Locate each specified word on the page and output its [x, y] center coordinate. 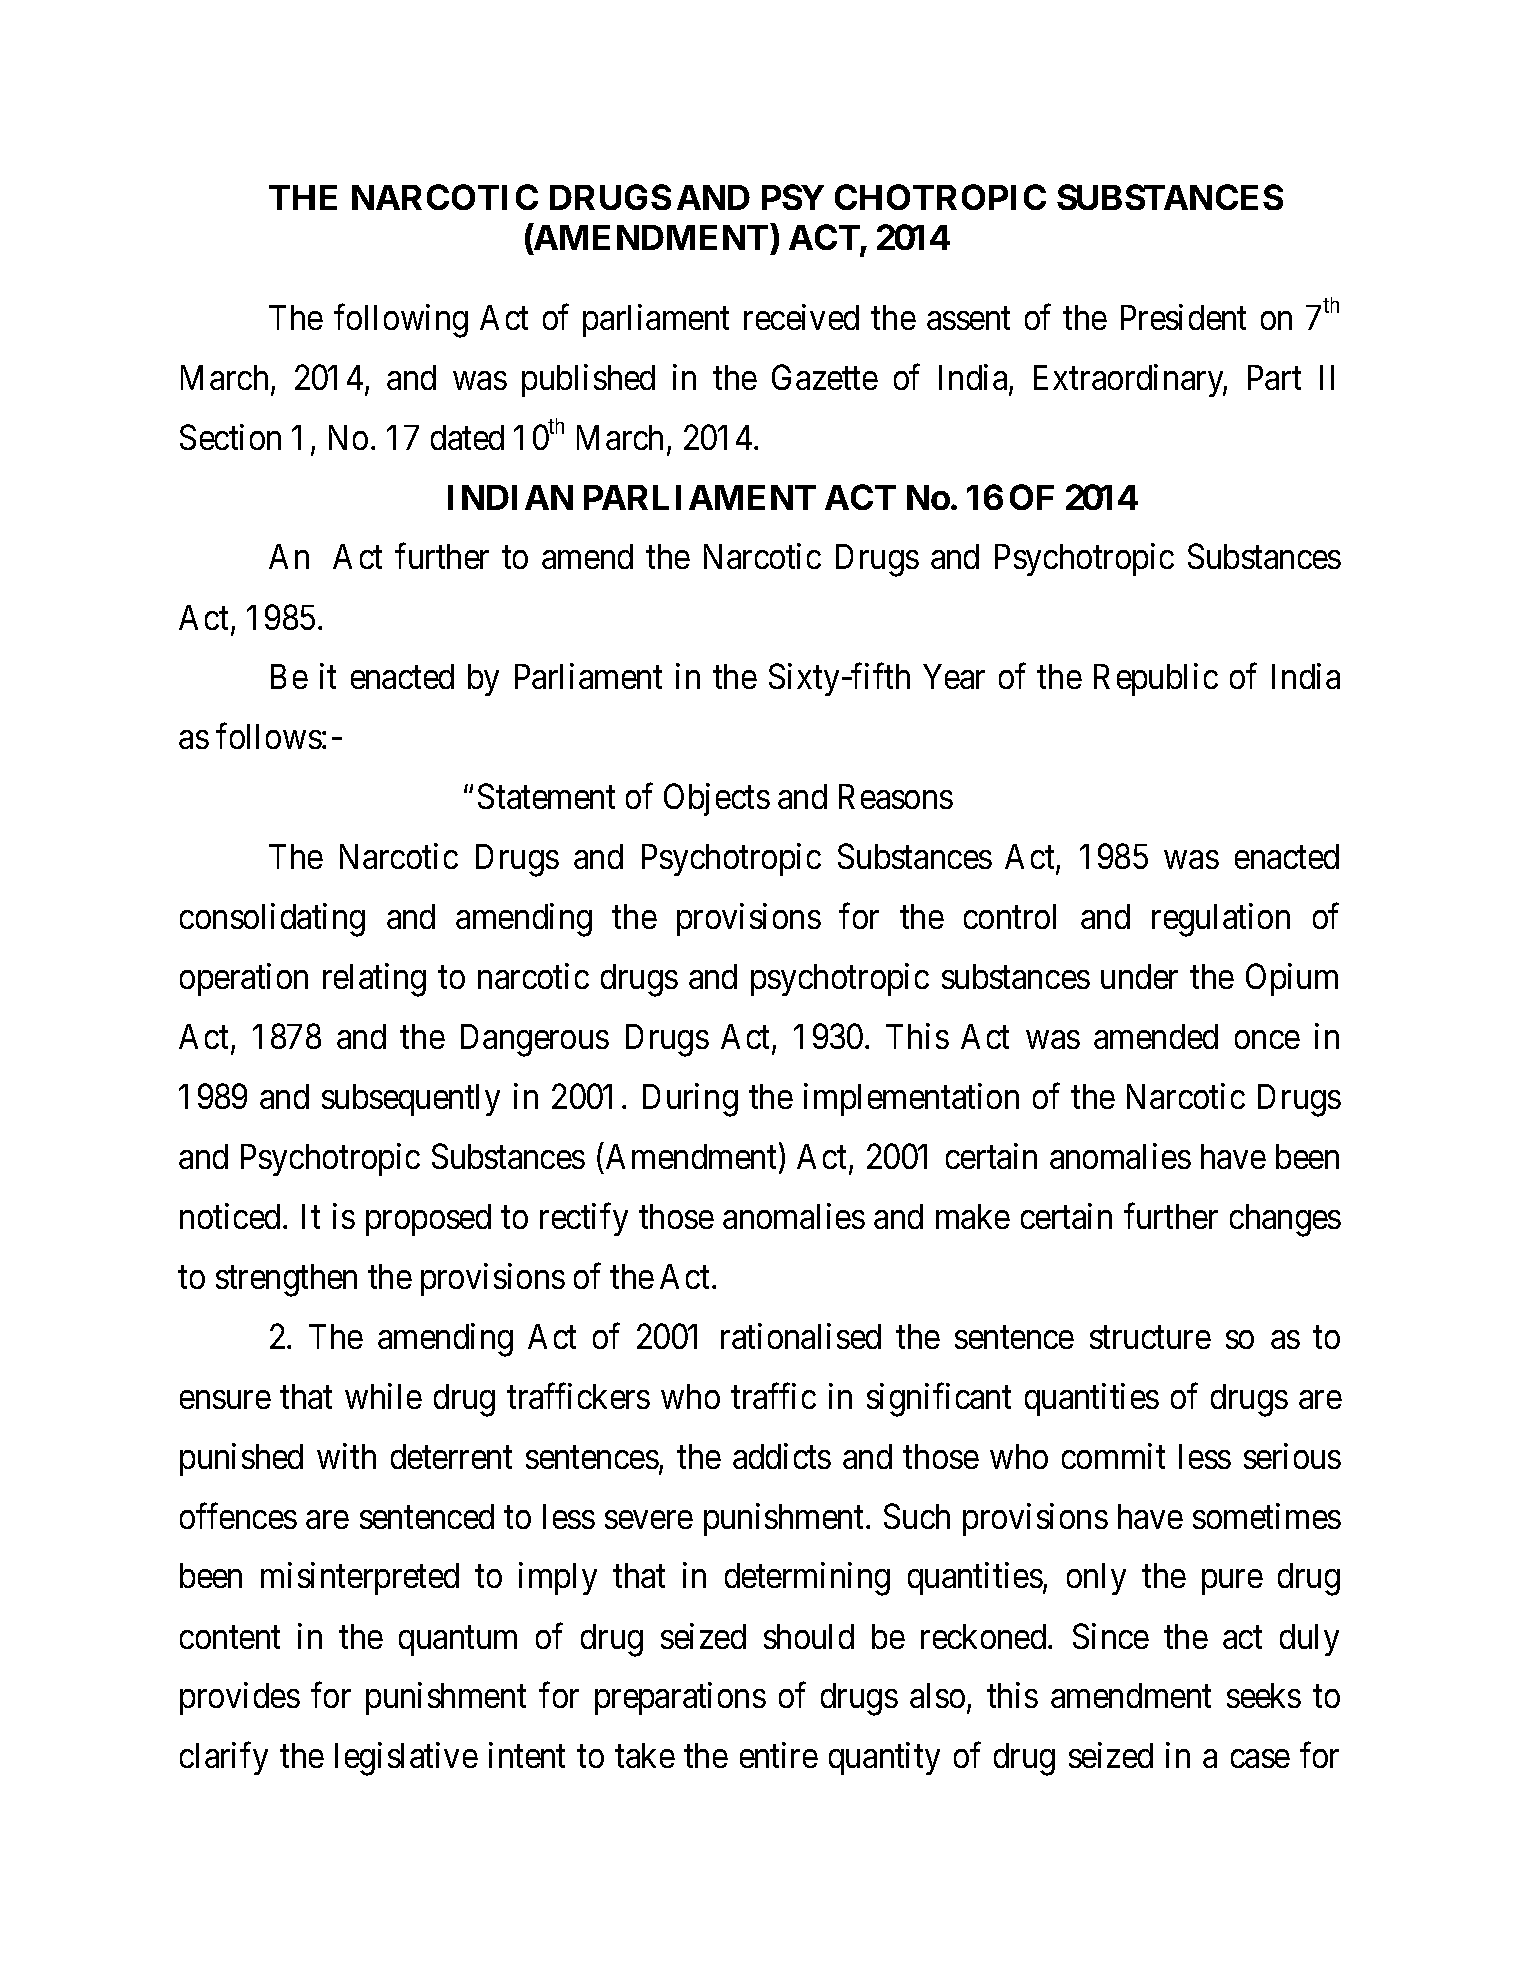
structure [1150, 1337]
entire [779, 1755]
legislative [406, 1759]
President [1183, 317]
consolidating [272, 920]
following [401, 321]
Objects [717, 799]
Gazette [825, 377]
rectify [584, 1219]
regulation [1221, 920]
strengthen [286, 1280]
